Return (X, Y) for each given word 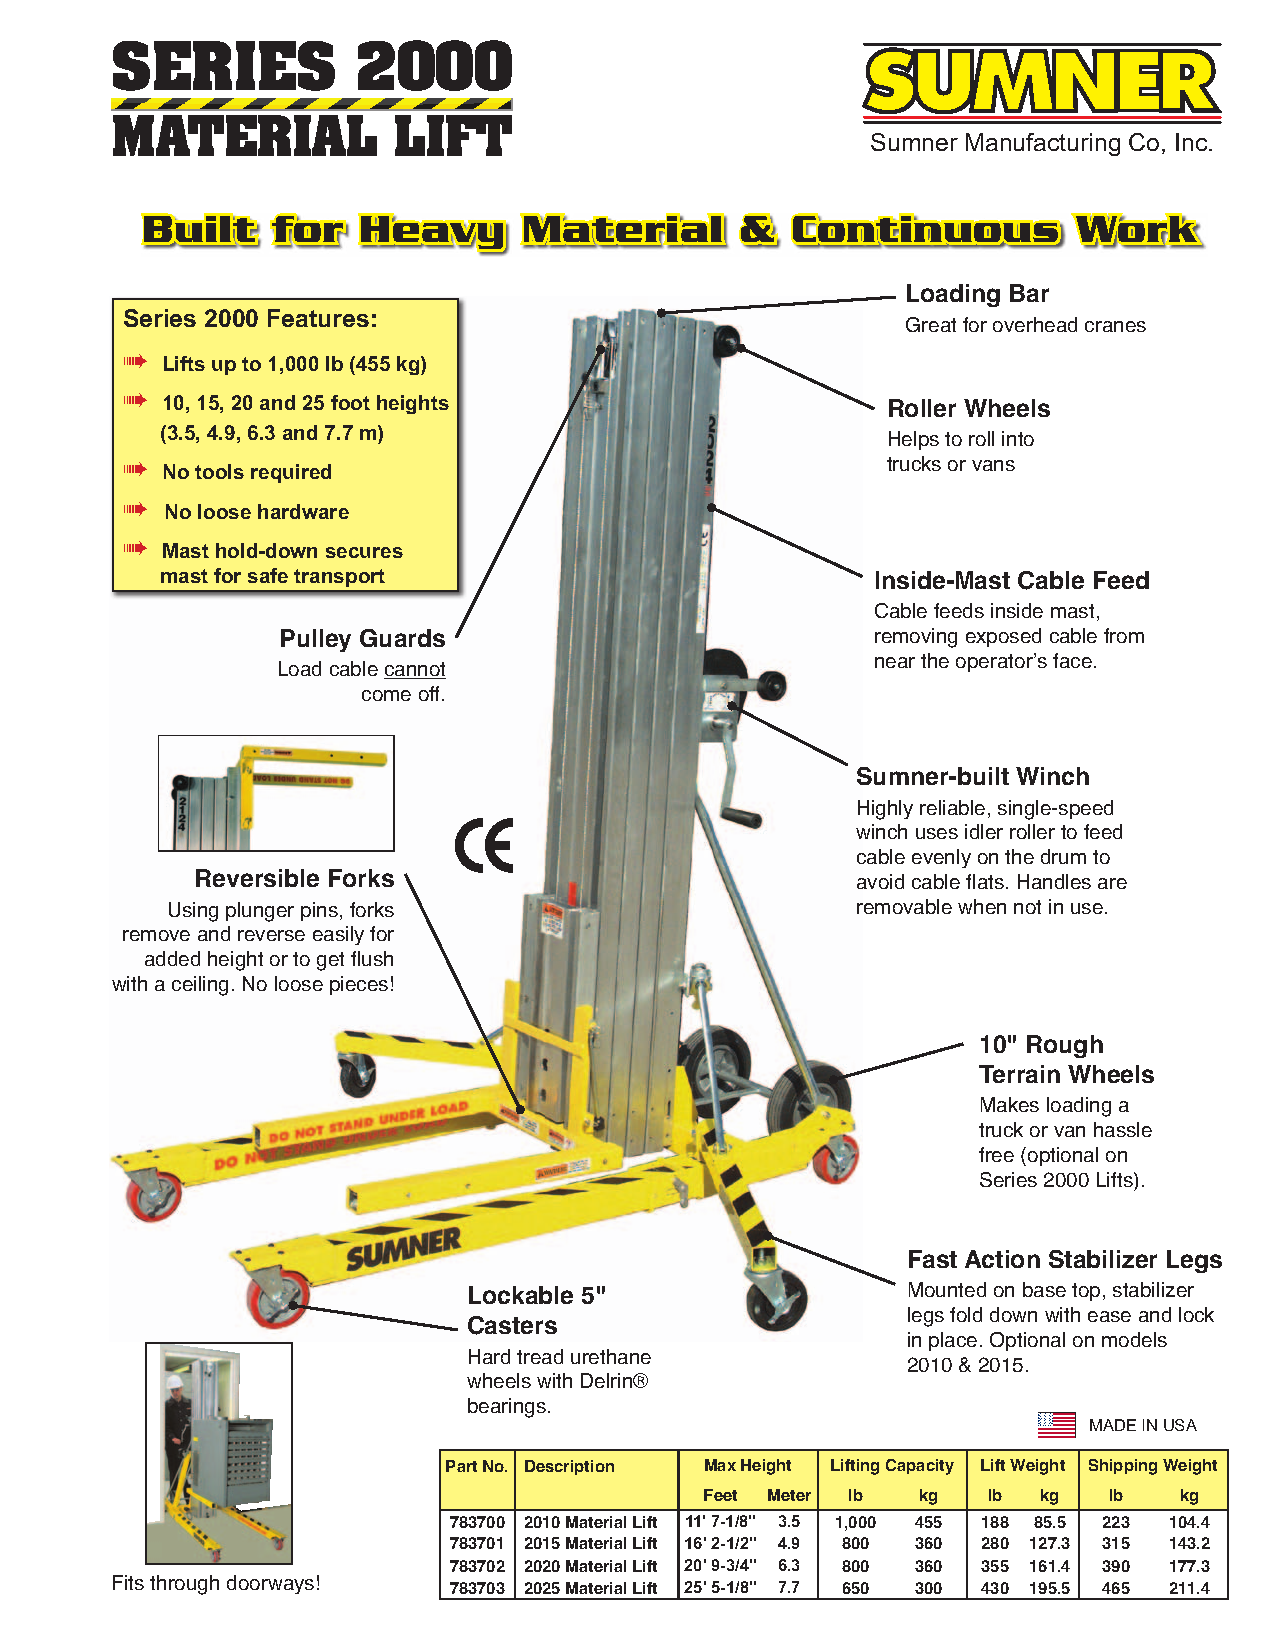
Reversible (257, 878)
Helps (914, 440)
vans (993, 465)
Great (931, 324)
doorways (270, 1584)
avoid (880, 881)
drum (1063, 856)
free (996, 1154)
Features (318, 318)
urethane (611, 1356)
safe (268, 575)
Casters (512, 1325)
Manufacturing (1043, 144)
